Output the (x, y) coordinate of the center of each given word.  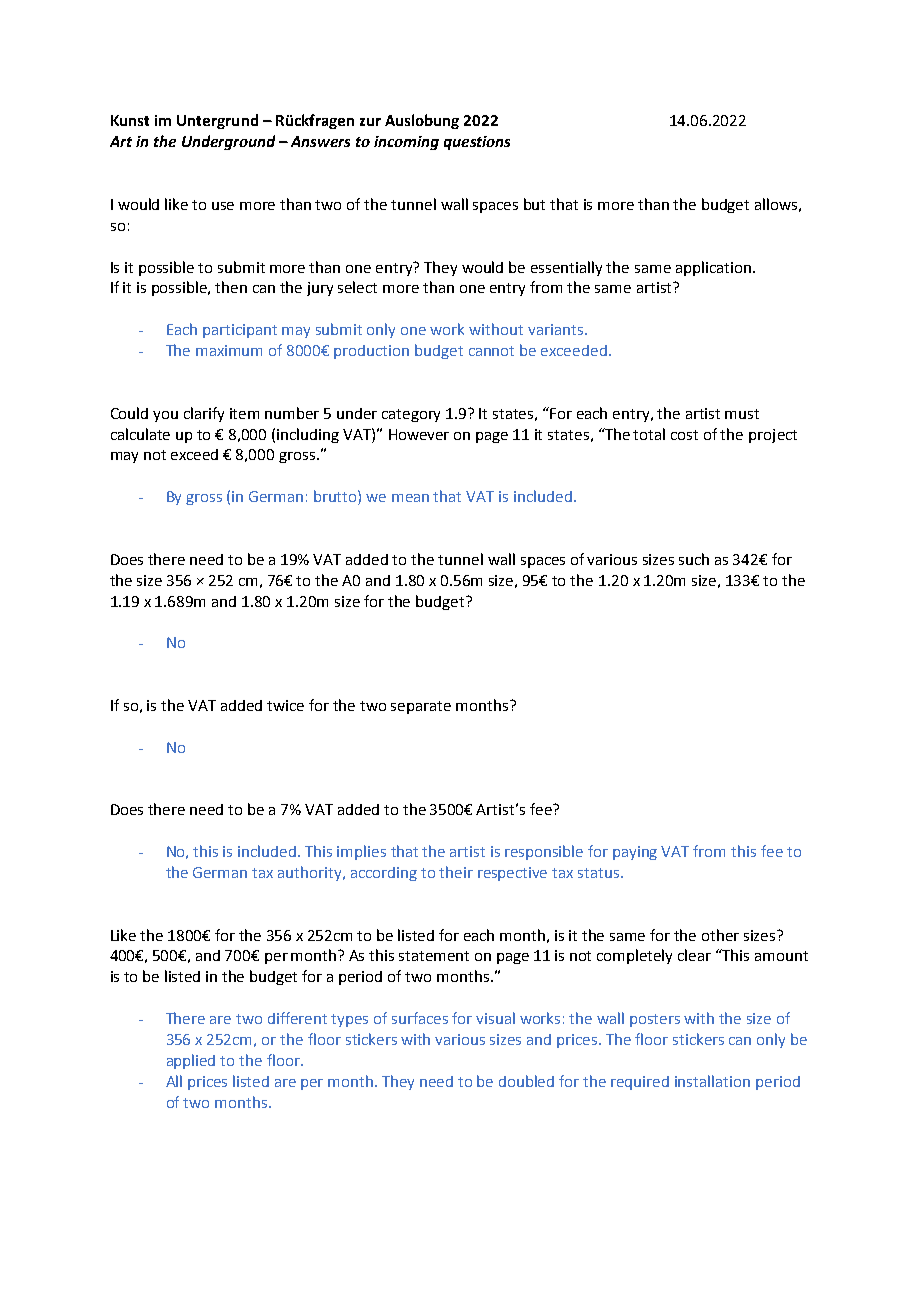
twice (285, 705)
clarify (204, 414)
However (419, 434)
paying (635, 853)
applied (191, 1061)
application (713, 268)
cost (684, 435)
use (223, 206)
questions (477, 143)
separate (421, 707)
